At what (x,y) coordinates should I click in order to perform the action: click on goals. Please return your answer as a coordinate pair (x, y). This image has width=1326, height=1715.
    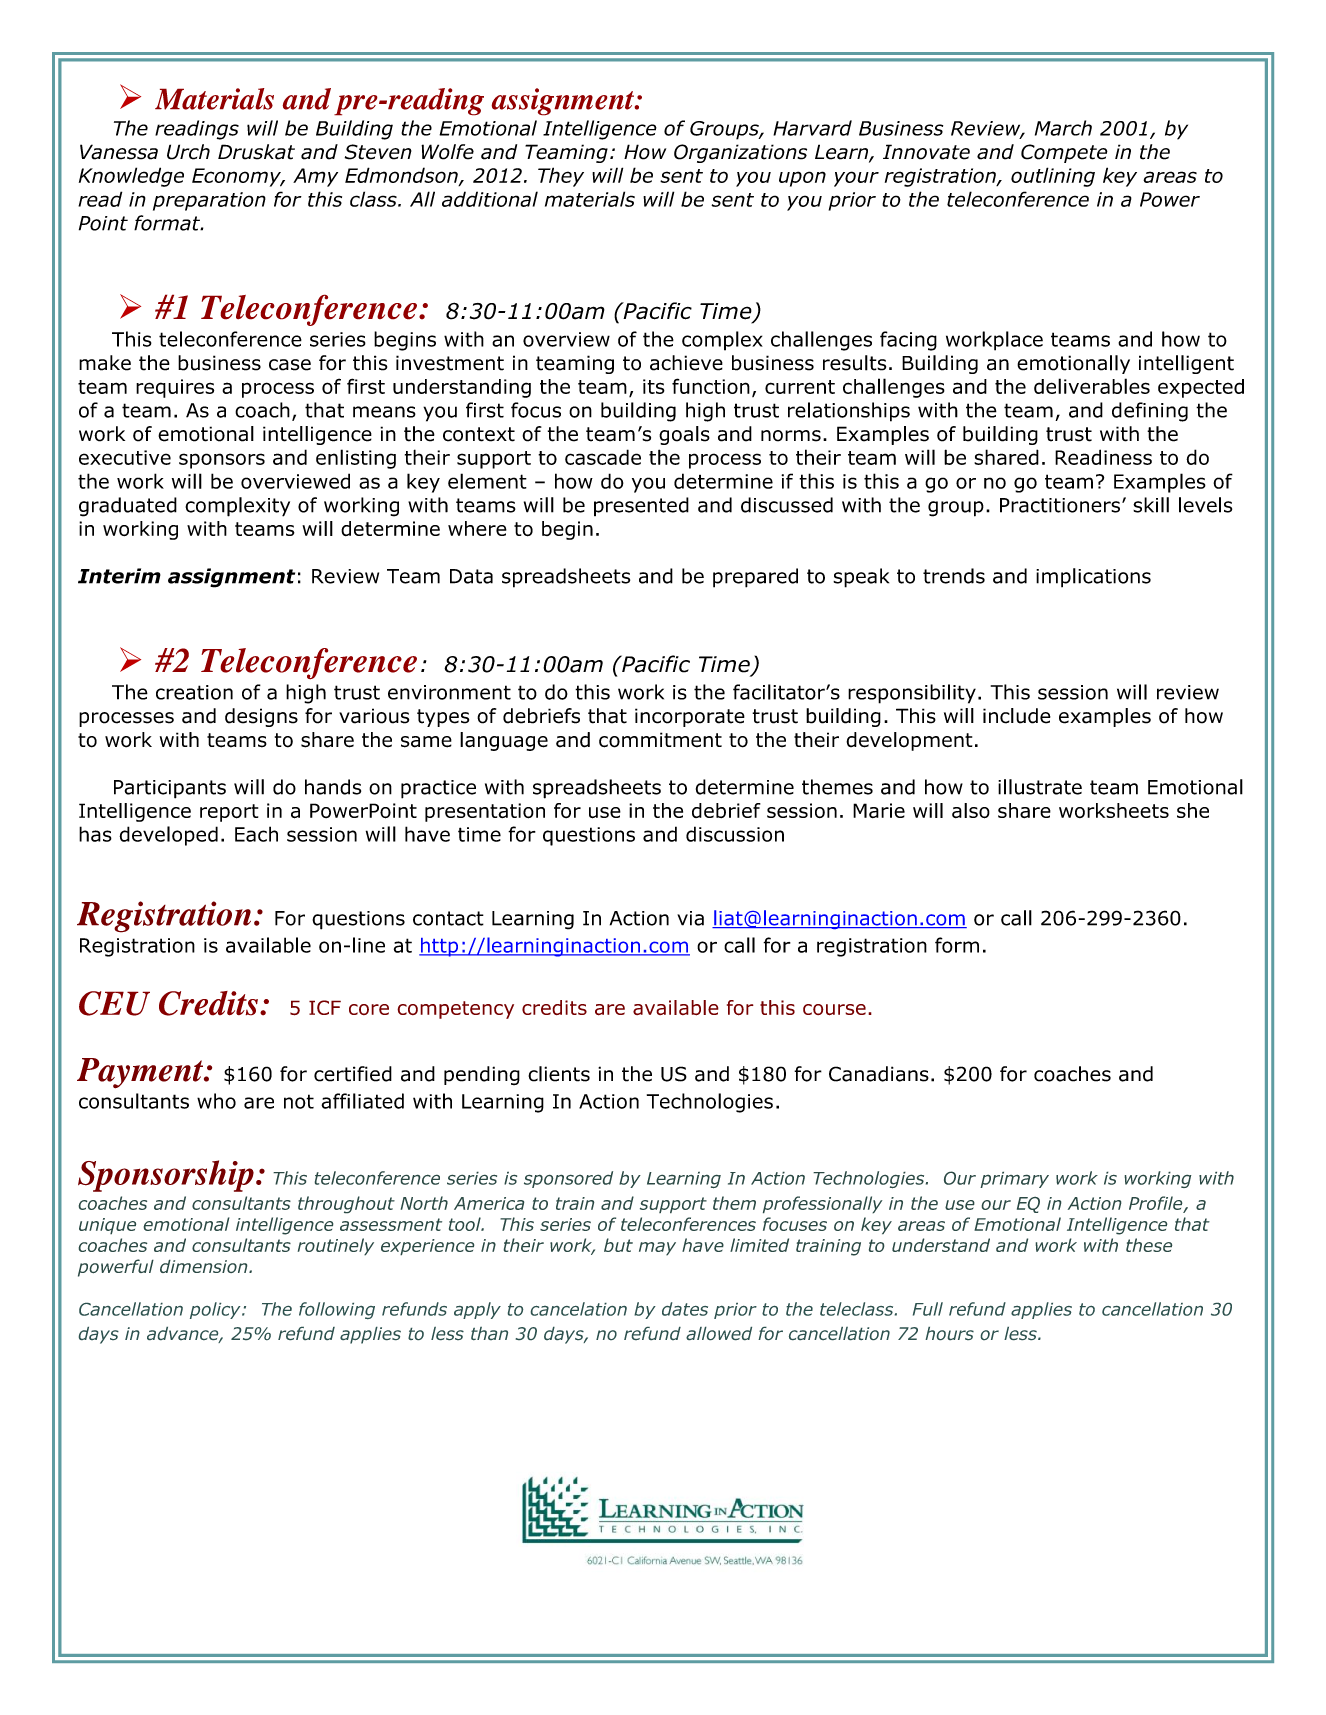
    Looking at the image, I should click on (684, 435).
